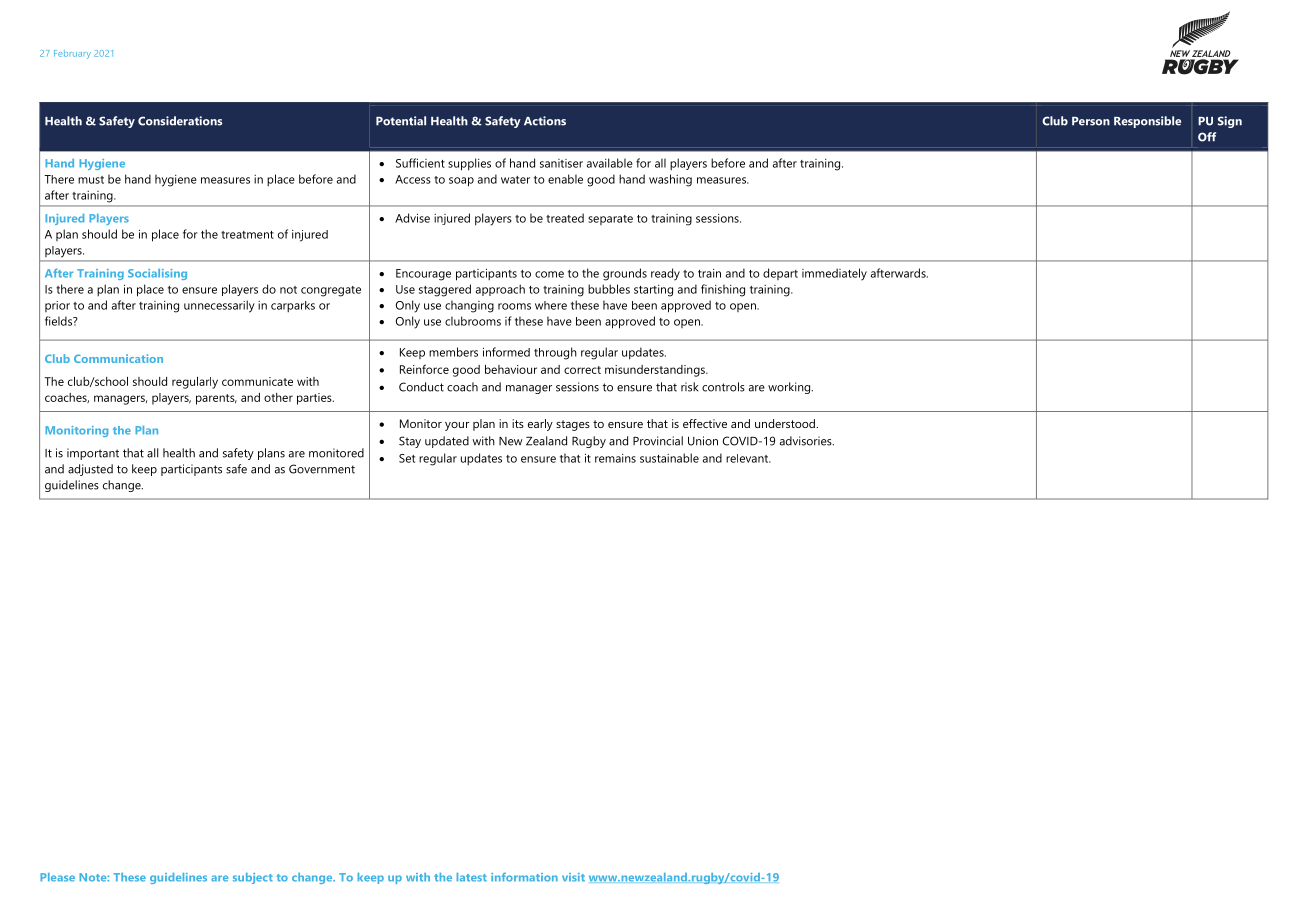 The image size is (1308, 924). Describe the element at coordinates (90, 470) in the screenshot. I see `adjusted` at that location.
